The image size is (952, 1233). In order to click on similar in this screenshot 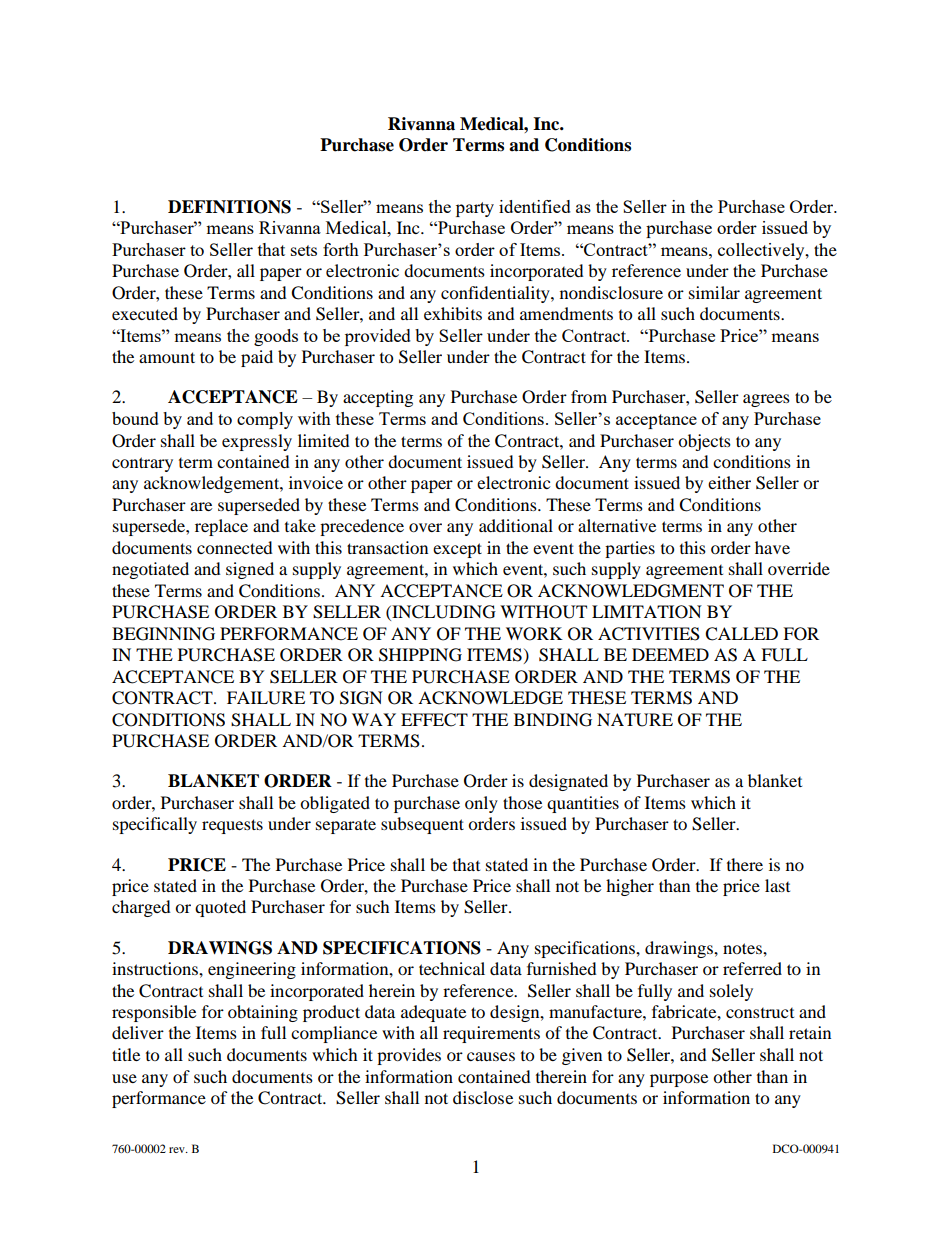, I will do `click(714, 292)`.
